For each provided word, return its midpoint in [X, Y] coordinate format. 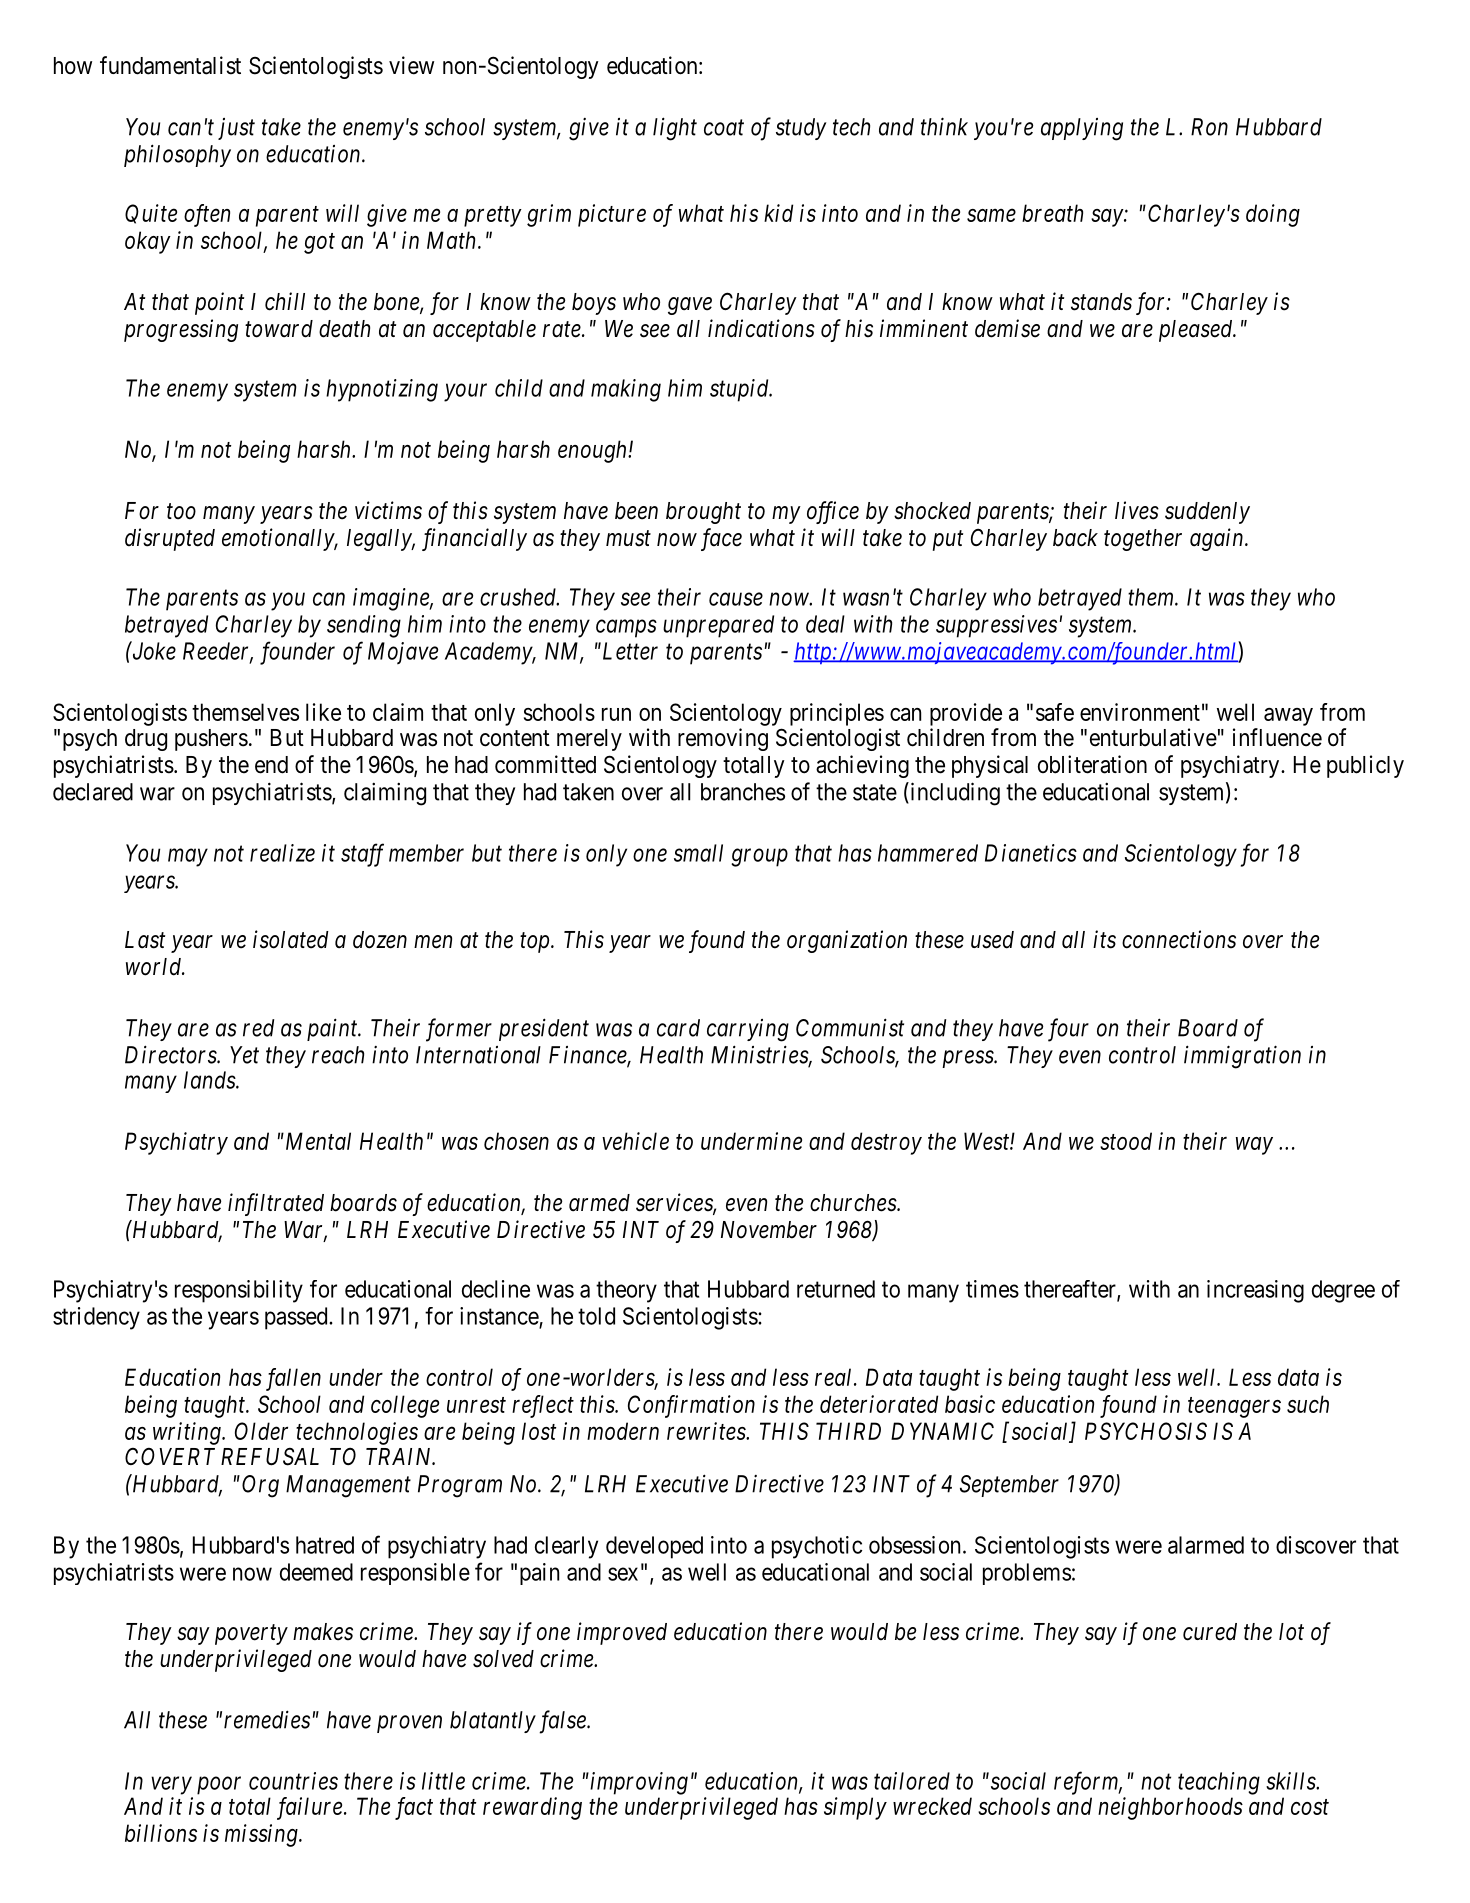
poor [219, 1786]
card [678, 1028]
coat [724, 128]
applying [1082, 129]
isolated [291, 939]
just [236, 129]
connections [1179, 939]
